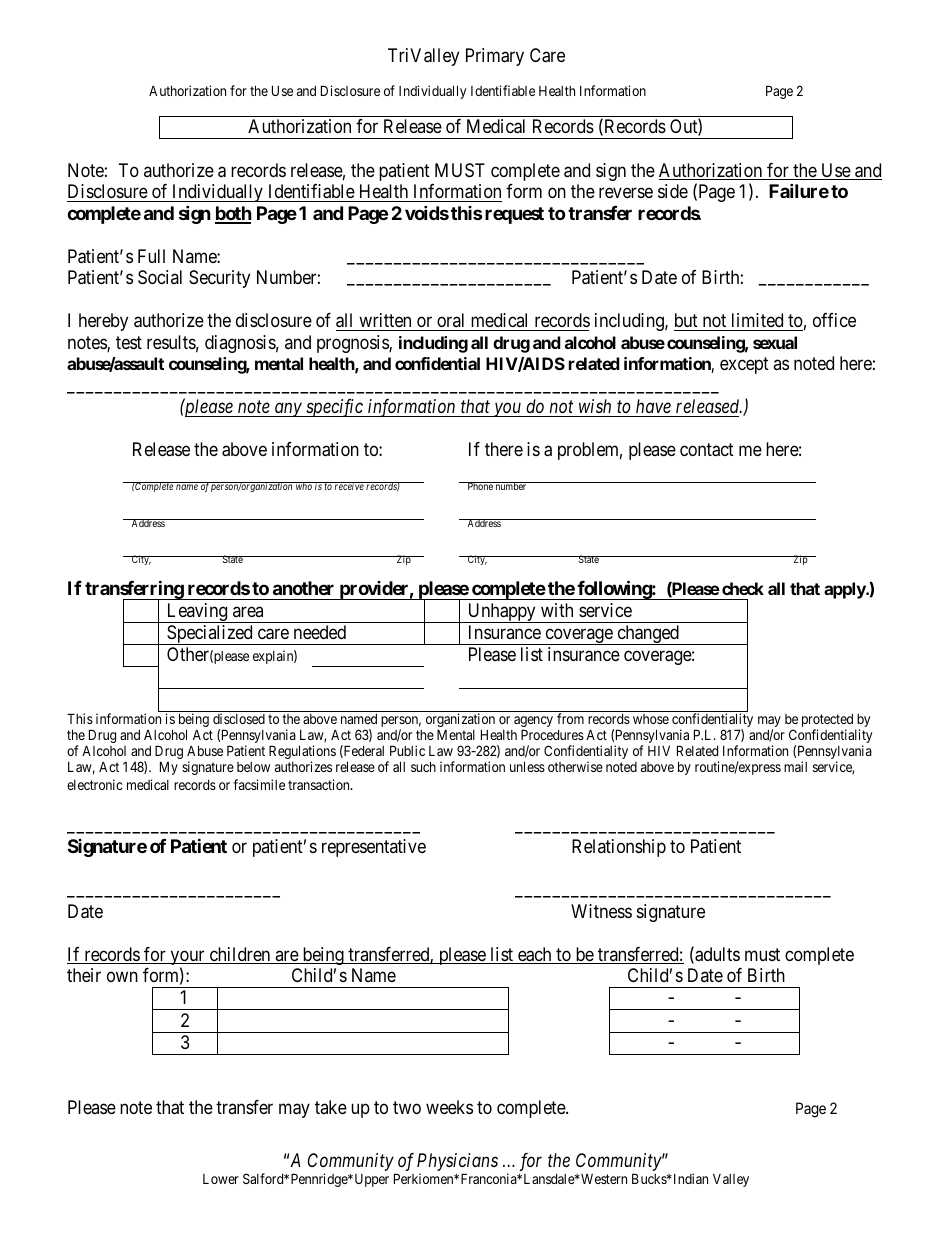  Describe the element at coordinates (374, 848) in the image. I see `representative` at that location.
